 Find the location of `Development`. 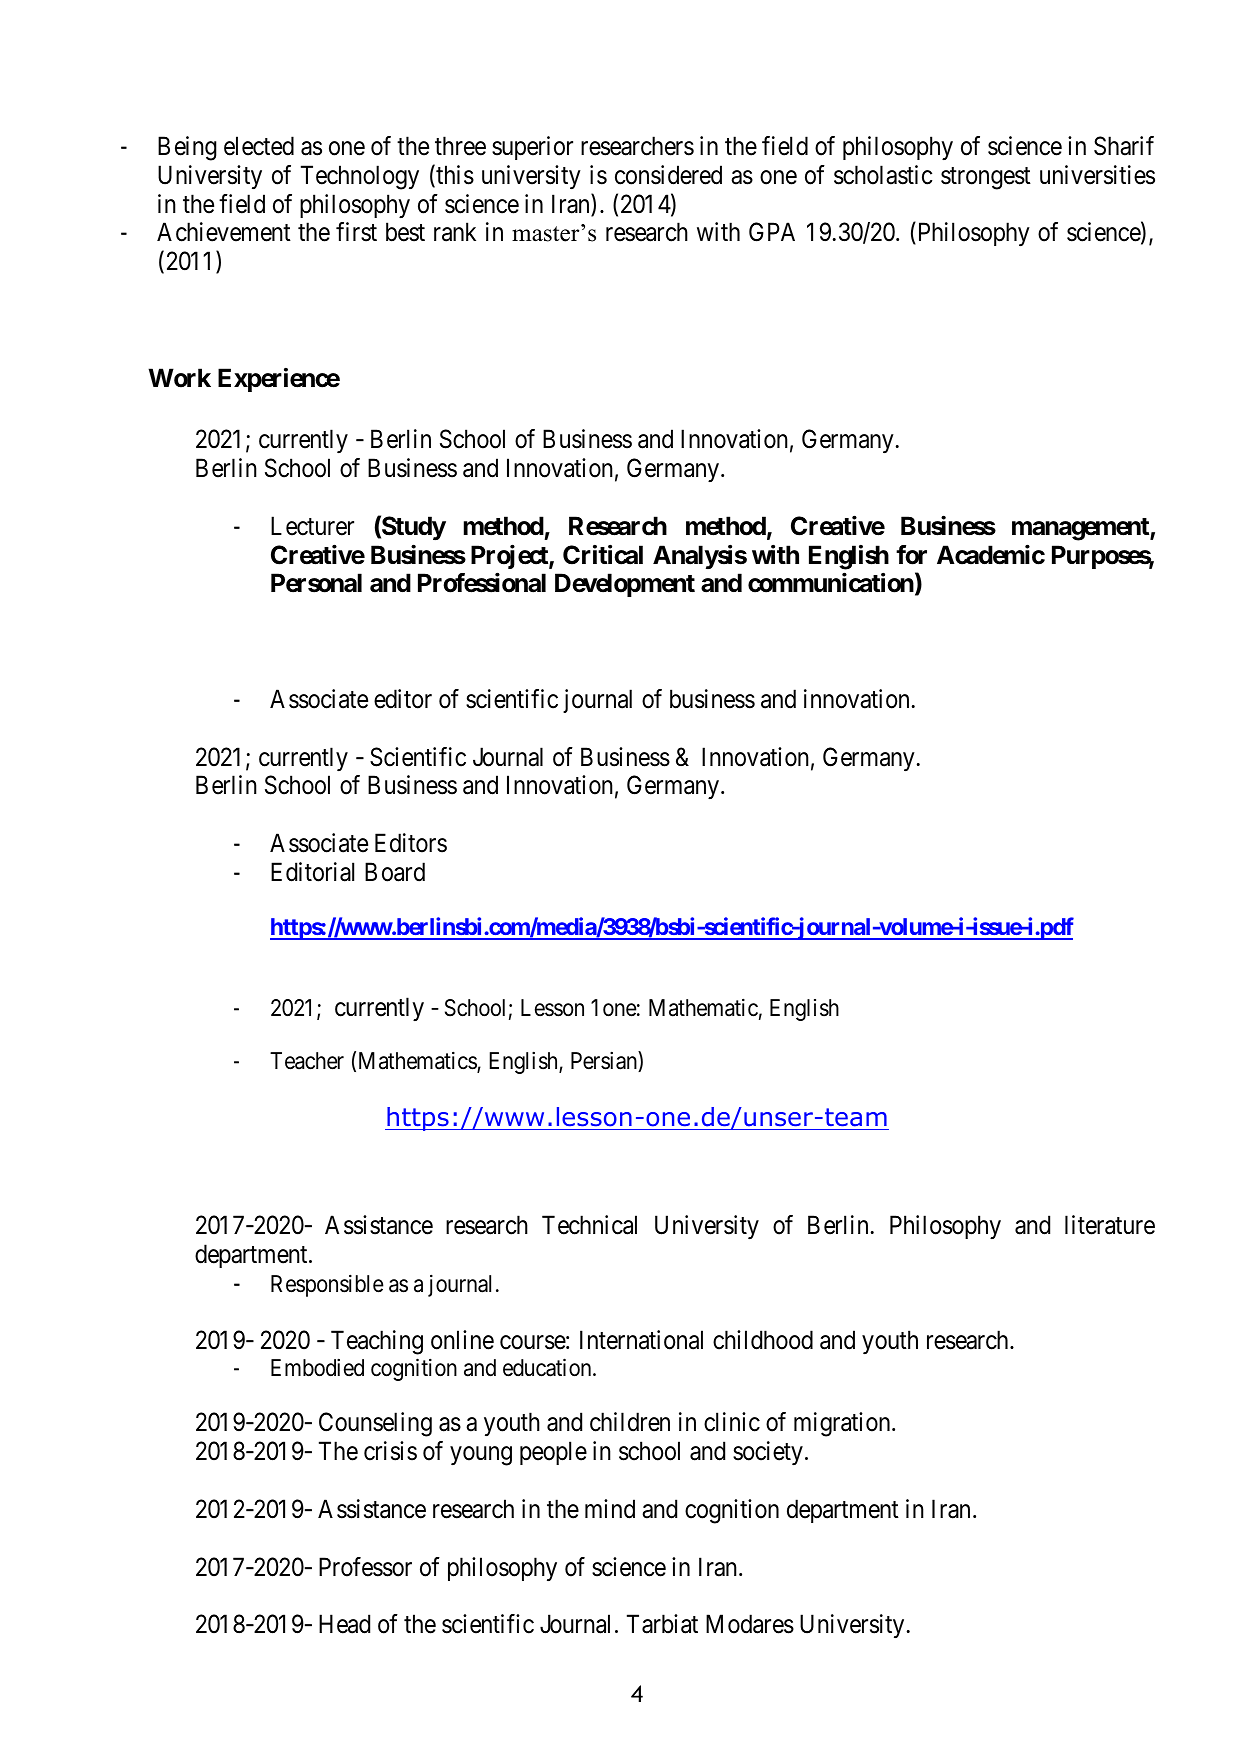

Development is located at coordinates (625, 585).
